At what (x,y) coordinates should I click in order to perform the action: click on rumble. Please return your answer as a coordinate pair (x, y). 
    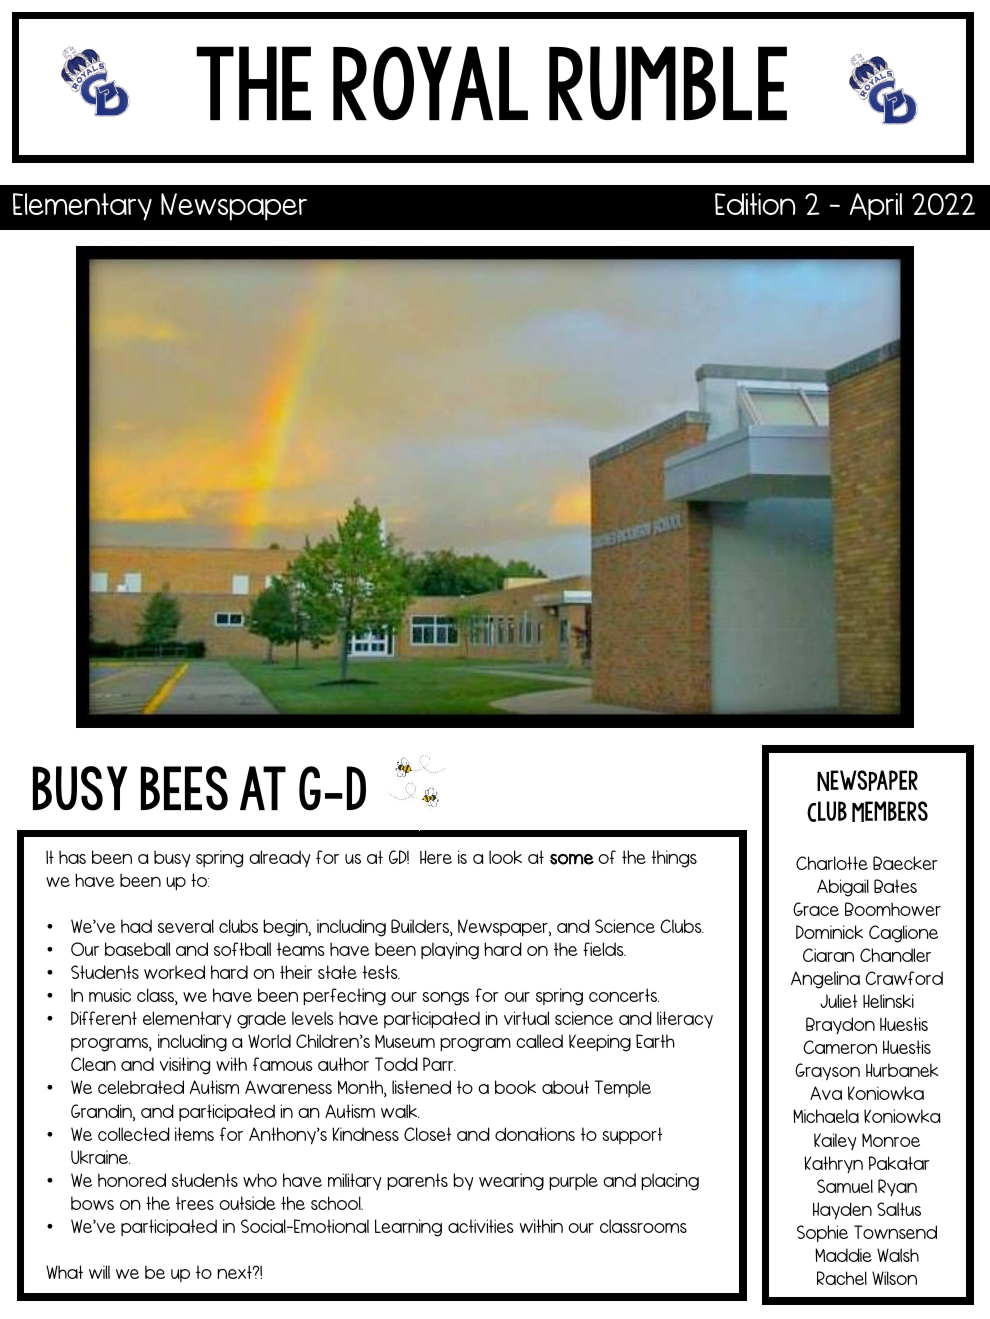
    Looking at the image, I should click on (668, 83).
